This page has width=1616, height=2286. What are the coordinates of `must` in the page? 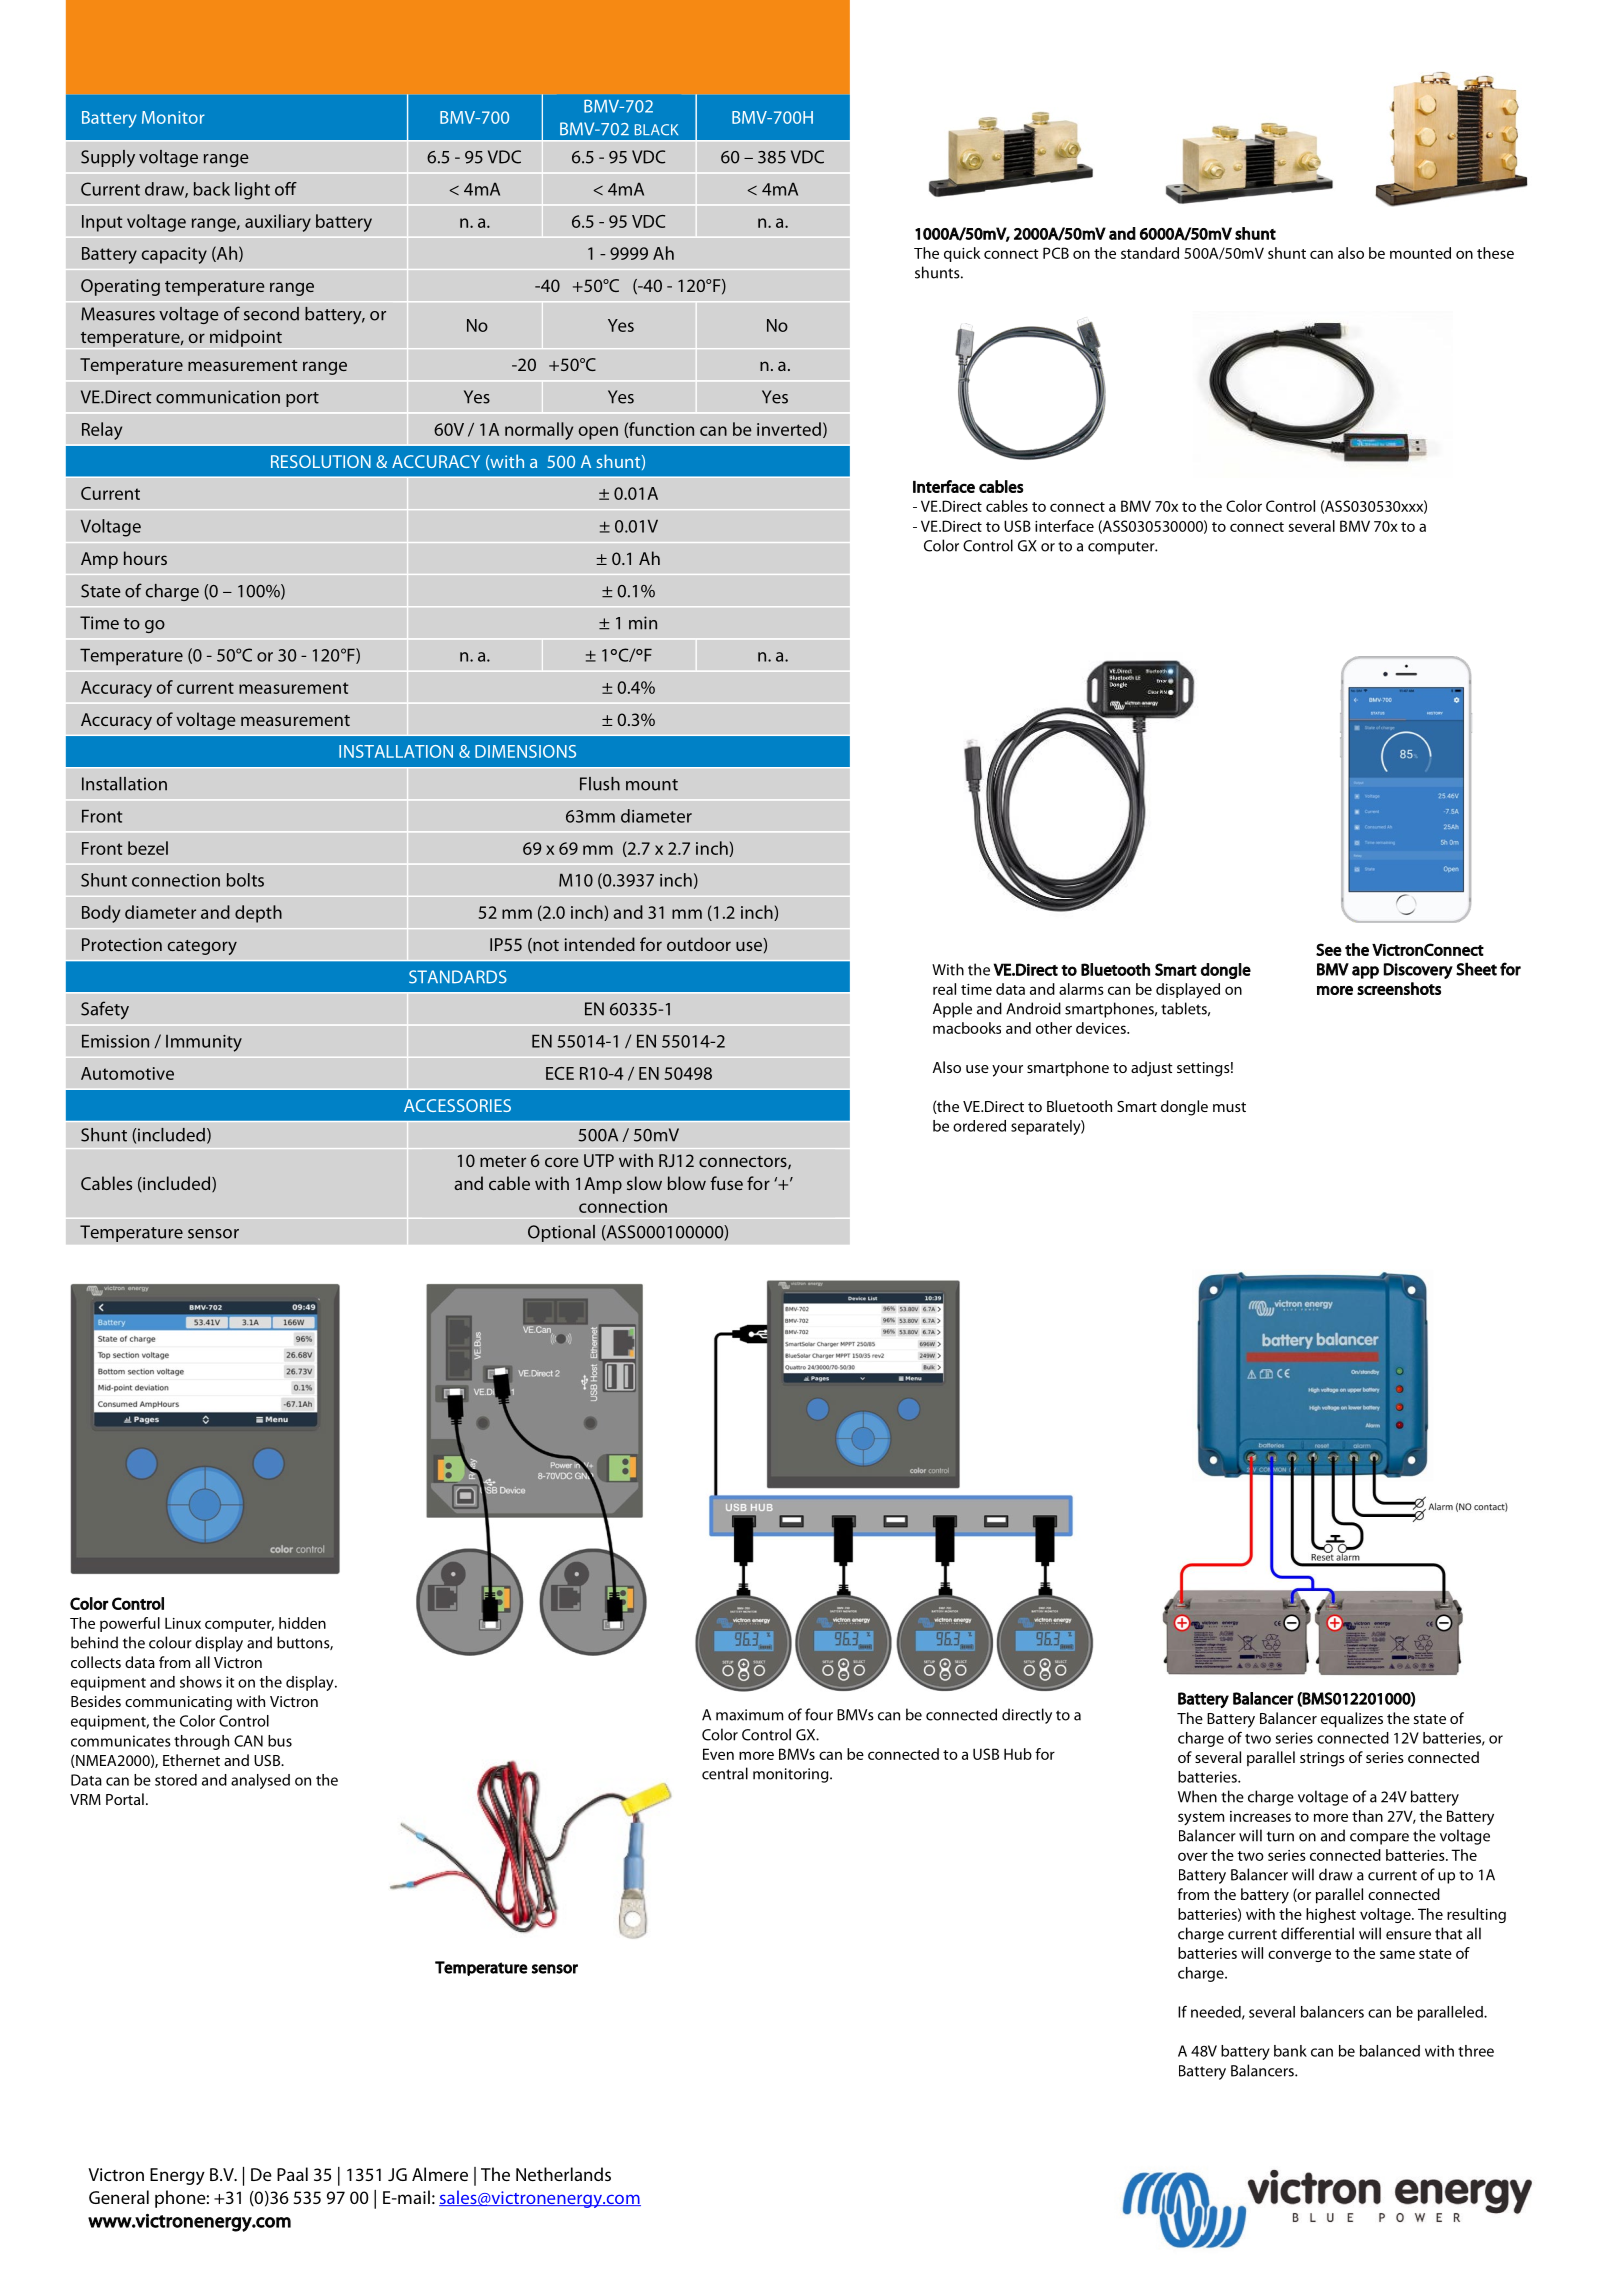 It's located at (1229, 1107).
